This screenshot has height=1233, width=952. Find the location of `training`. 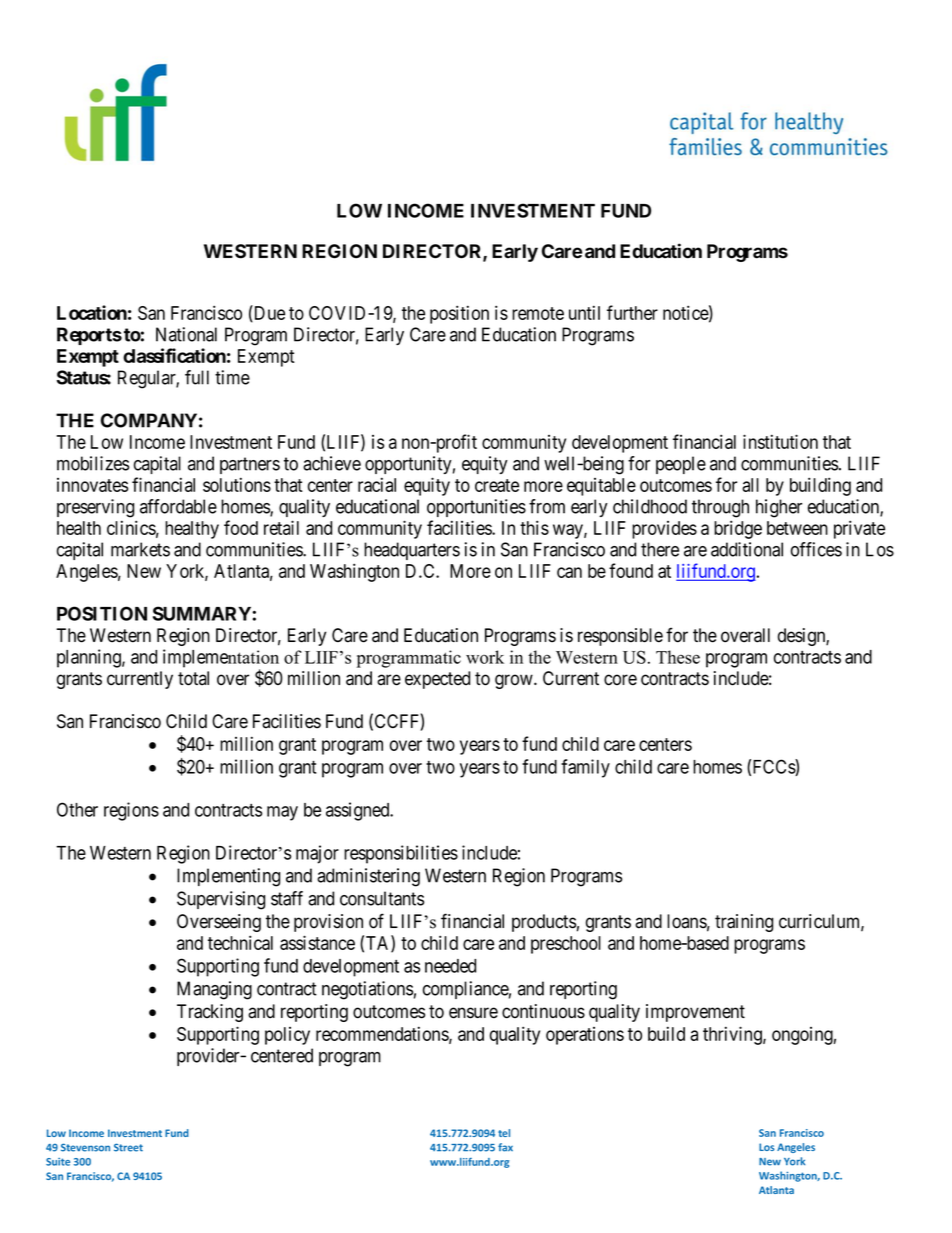

training is located at coordinates (744, 923).
